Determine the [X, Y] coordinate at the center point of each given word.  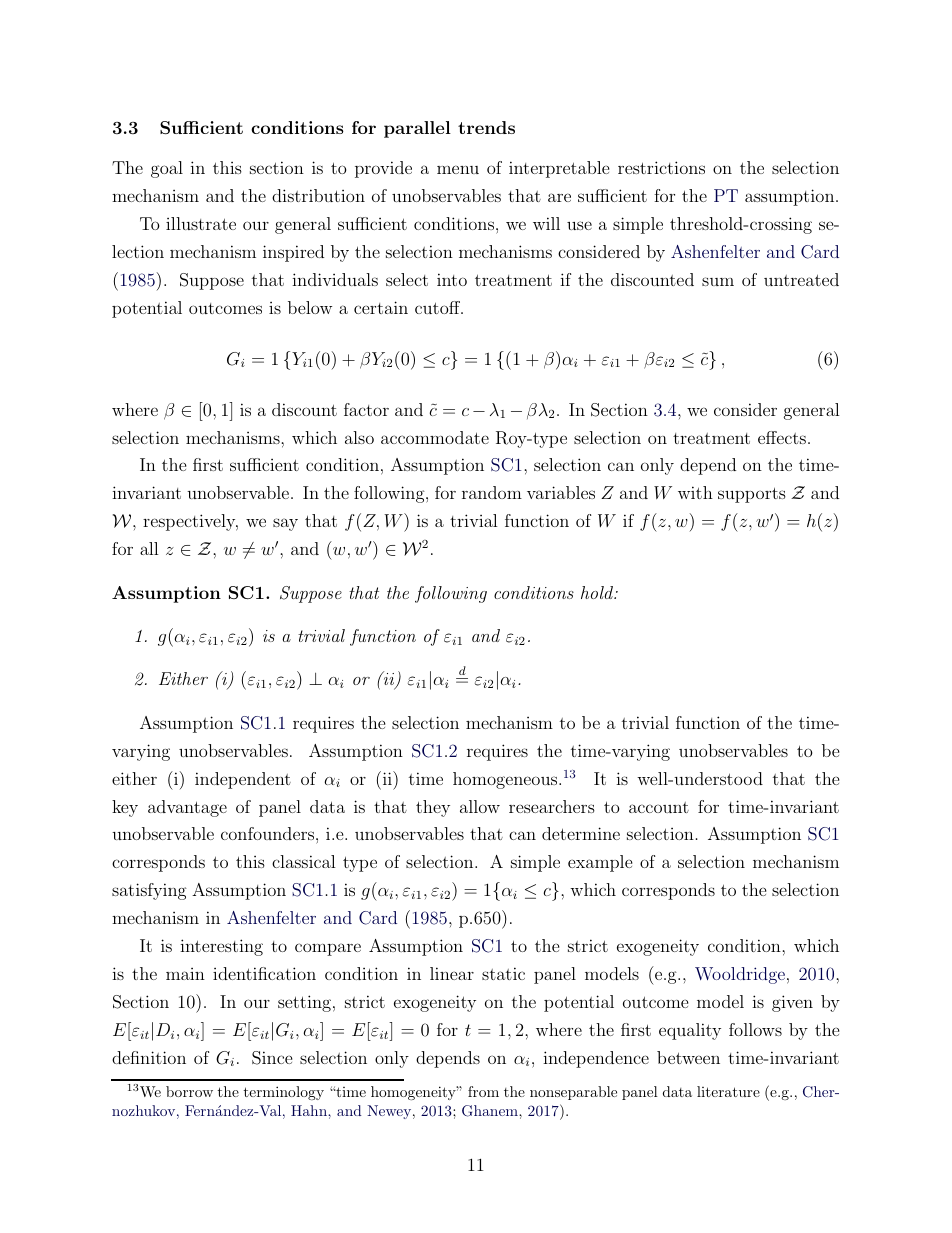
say [285, 524]
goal [167, 169]
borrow [189, 1091]
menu [458, 169]
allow [480, 806]
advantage [187, 808]
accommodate [435, 437]
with [695, 492]
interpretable [559, 169]
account [659, 807]
